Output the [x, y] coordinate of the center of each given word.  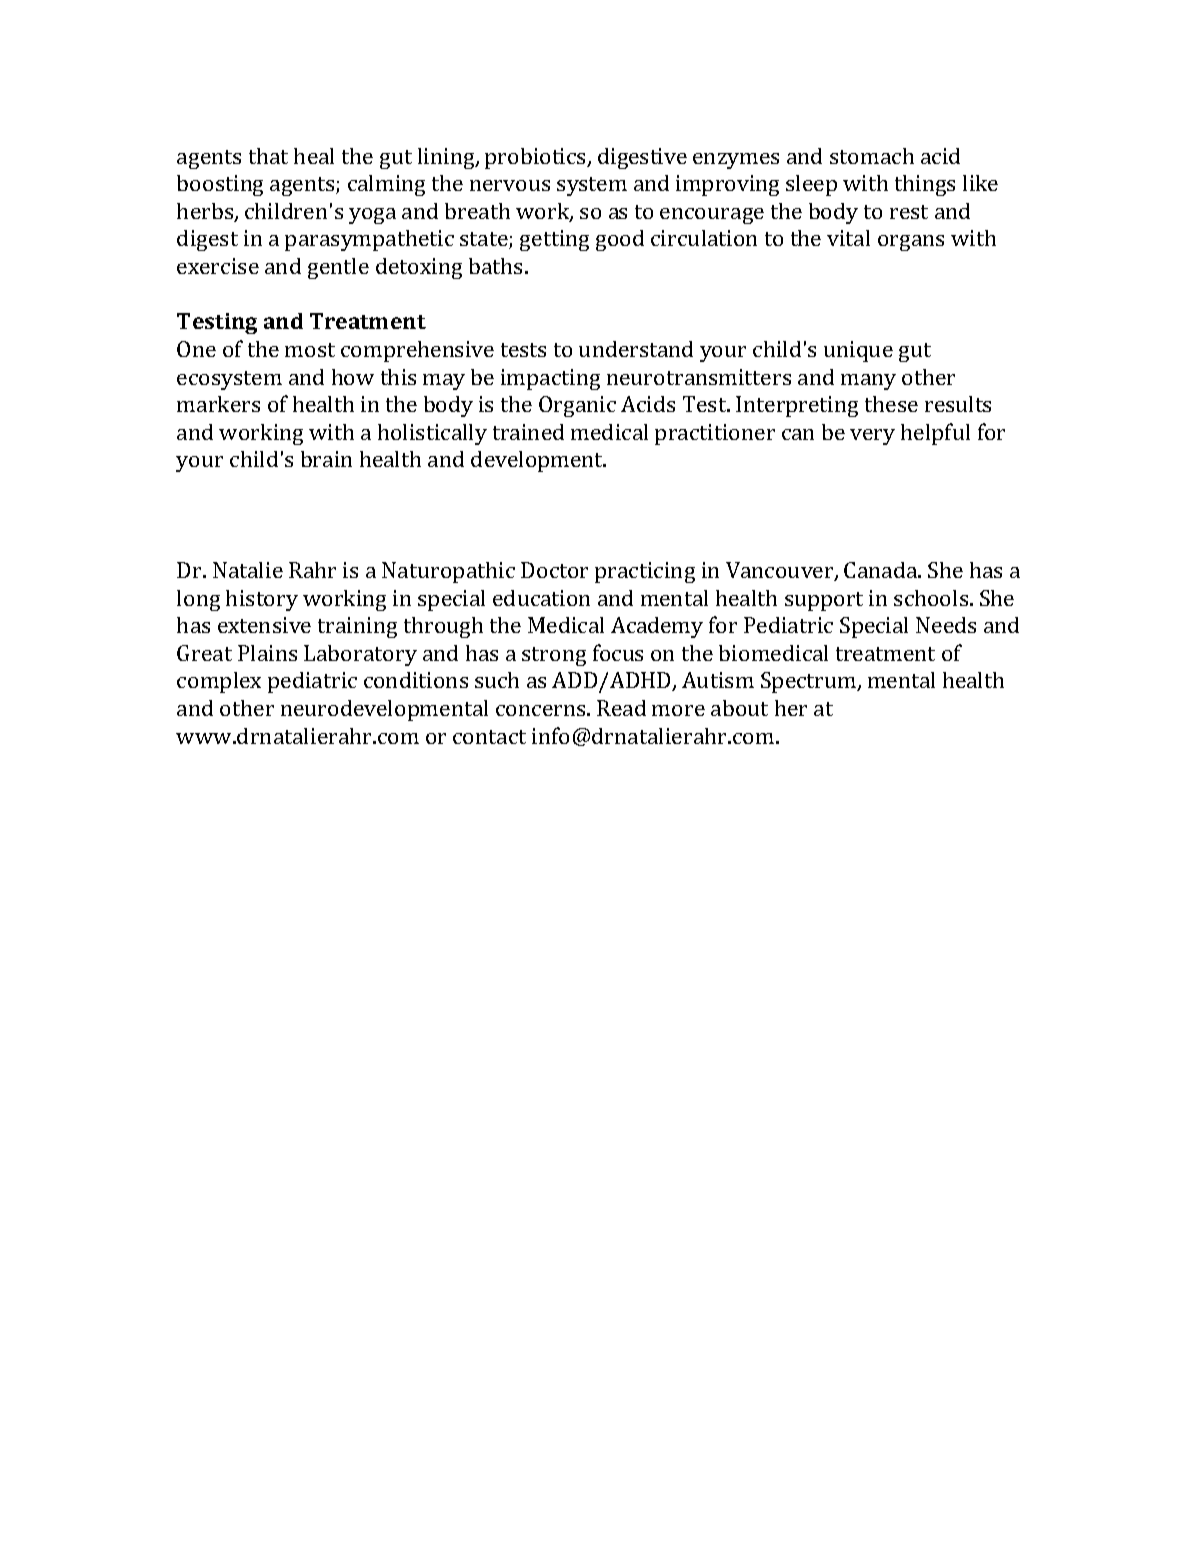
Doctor [554, 570]
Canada [882, 570]
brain [326, 459]
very [872, 437]
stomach [872, 156]
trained [528, 432]
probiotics [536, 158]
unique [858, 351]
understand [636, 349]
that [268, 156]
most [310, 350]
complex [219, 682]
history [262, 600]
